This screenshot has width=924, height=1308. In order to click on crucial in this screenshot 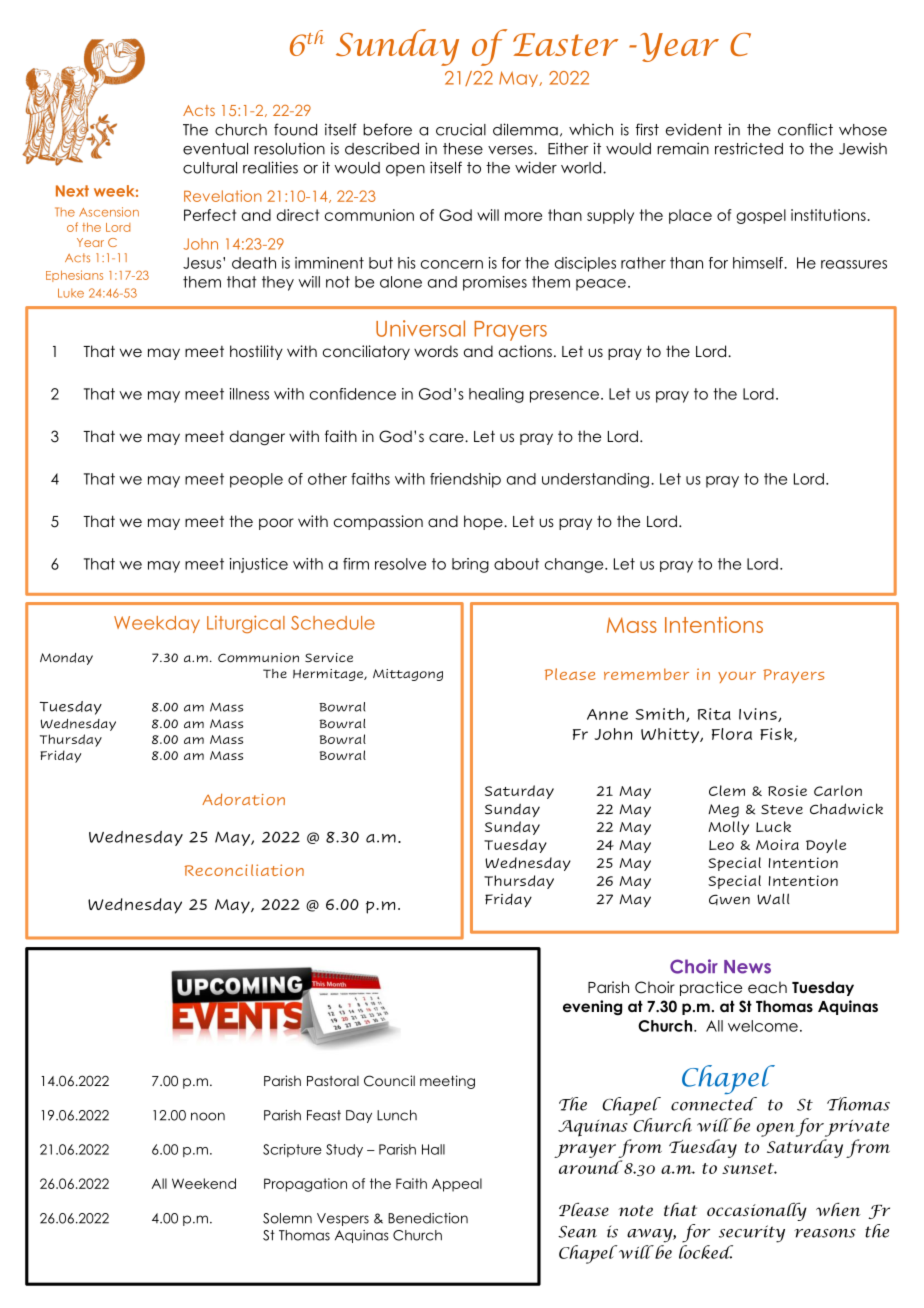, I will do `click(461, 130)`.
